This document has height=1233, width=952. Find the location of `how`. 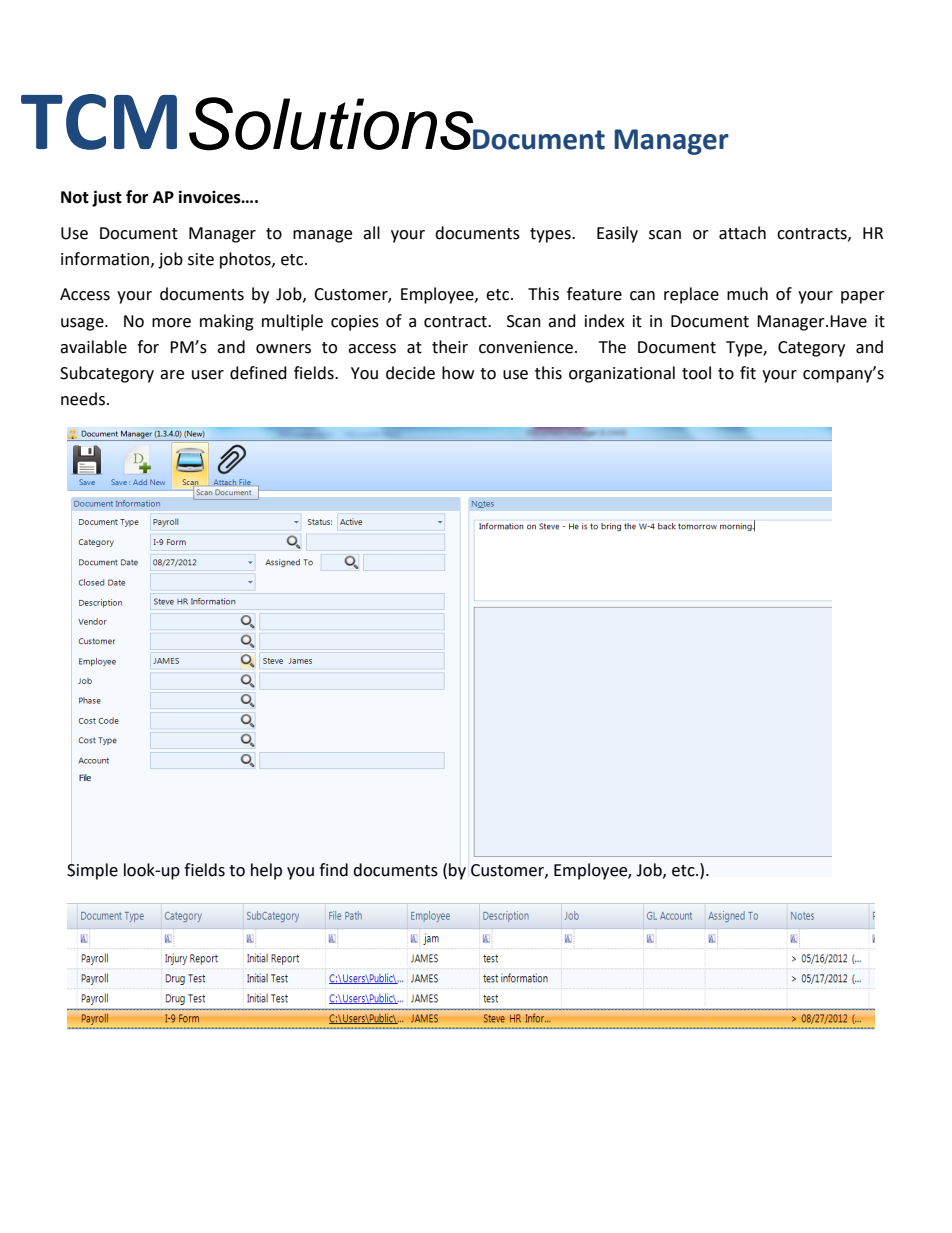

how is located at coordinates (458, 373).
